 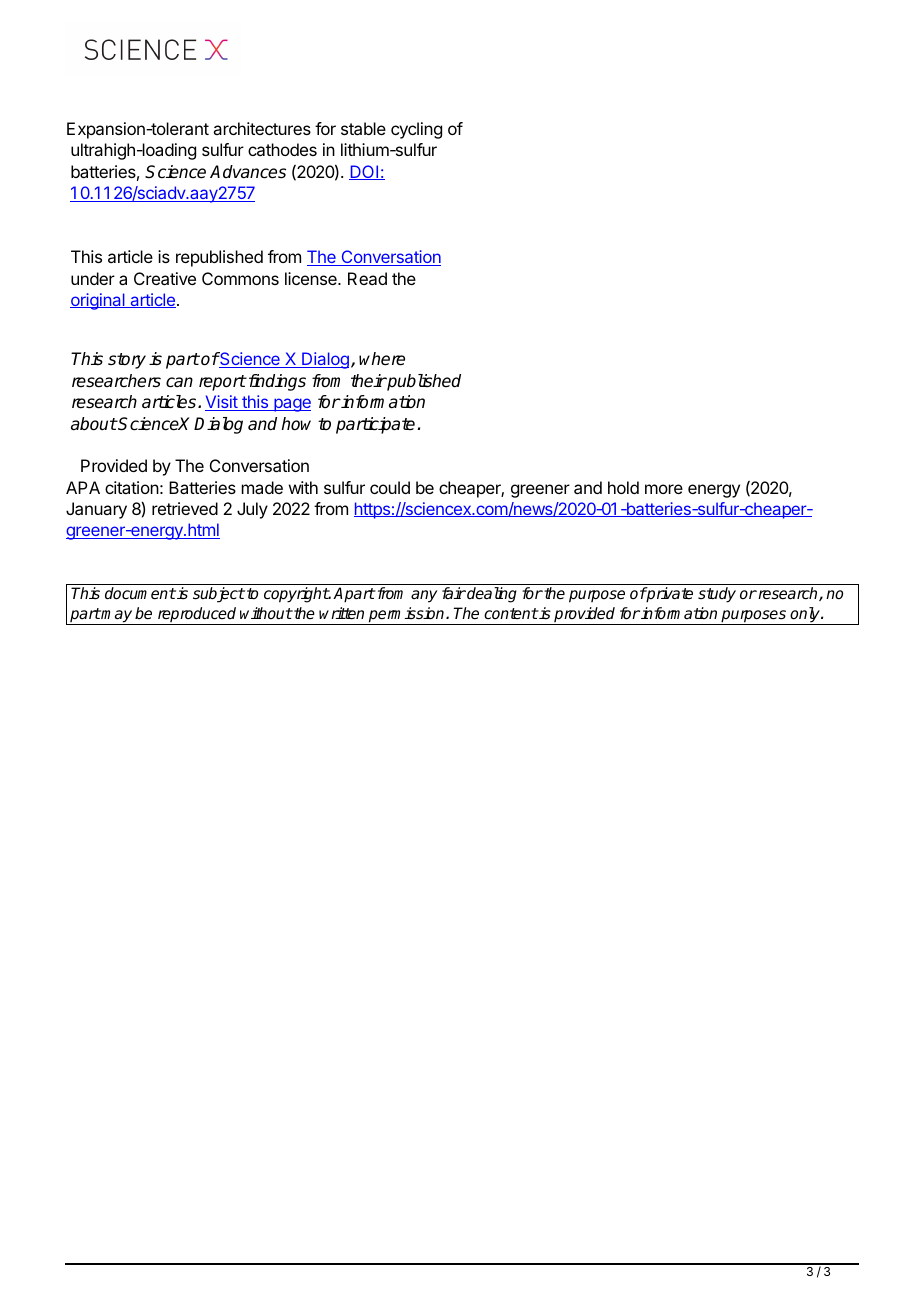 I want to click on Creative, so click(x=165, y=278).
